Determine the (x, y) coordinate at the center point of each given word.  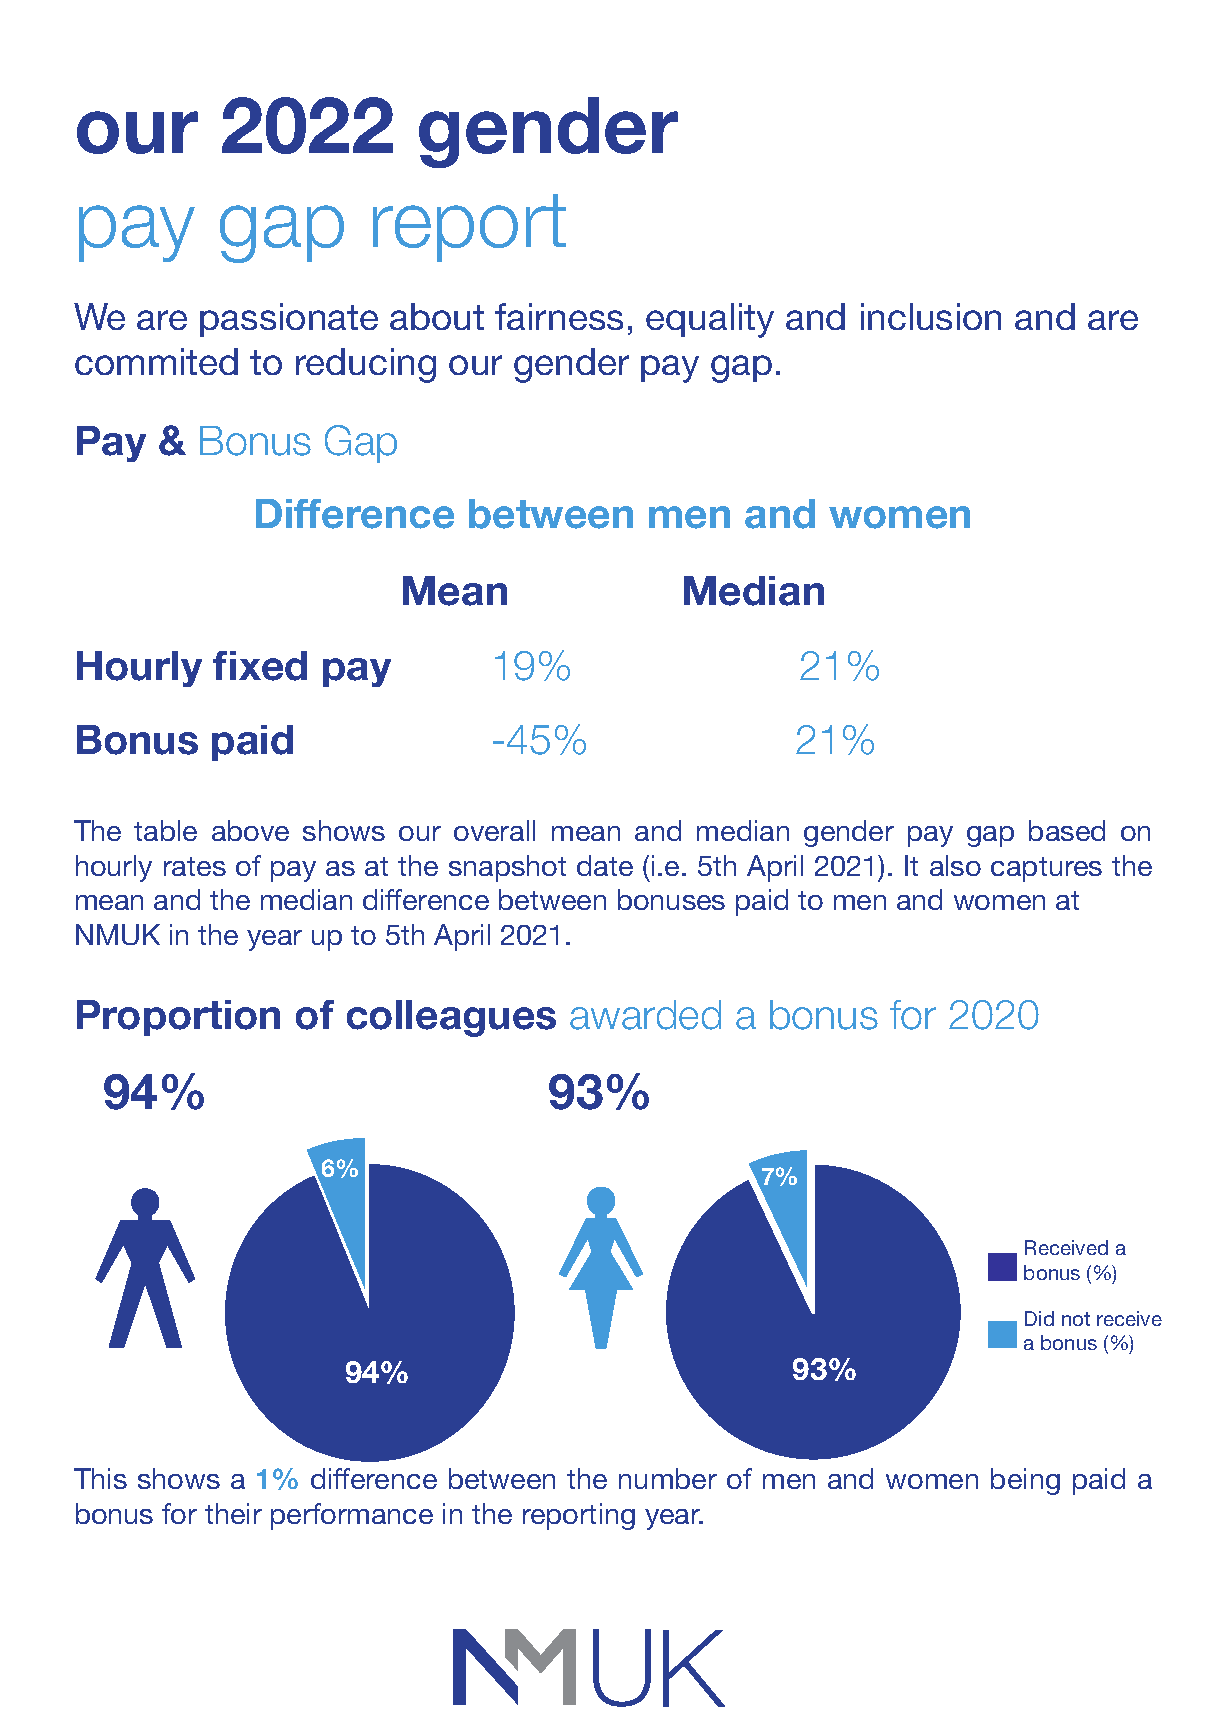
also (955, 865)
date (605, 865)
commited (156, 361)
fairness (559, 316)
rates (195, 866)
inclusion (931, 316)
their (233, 1513)
